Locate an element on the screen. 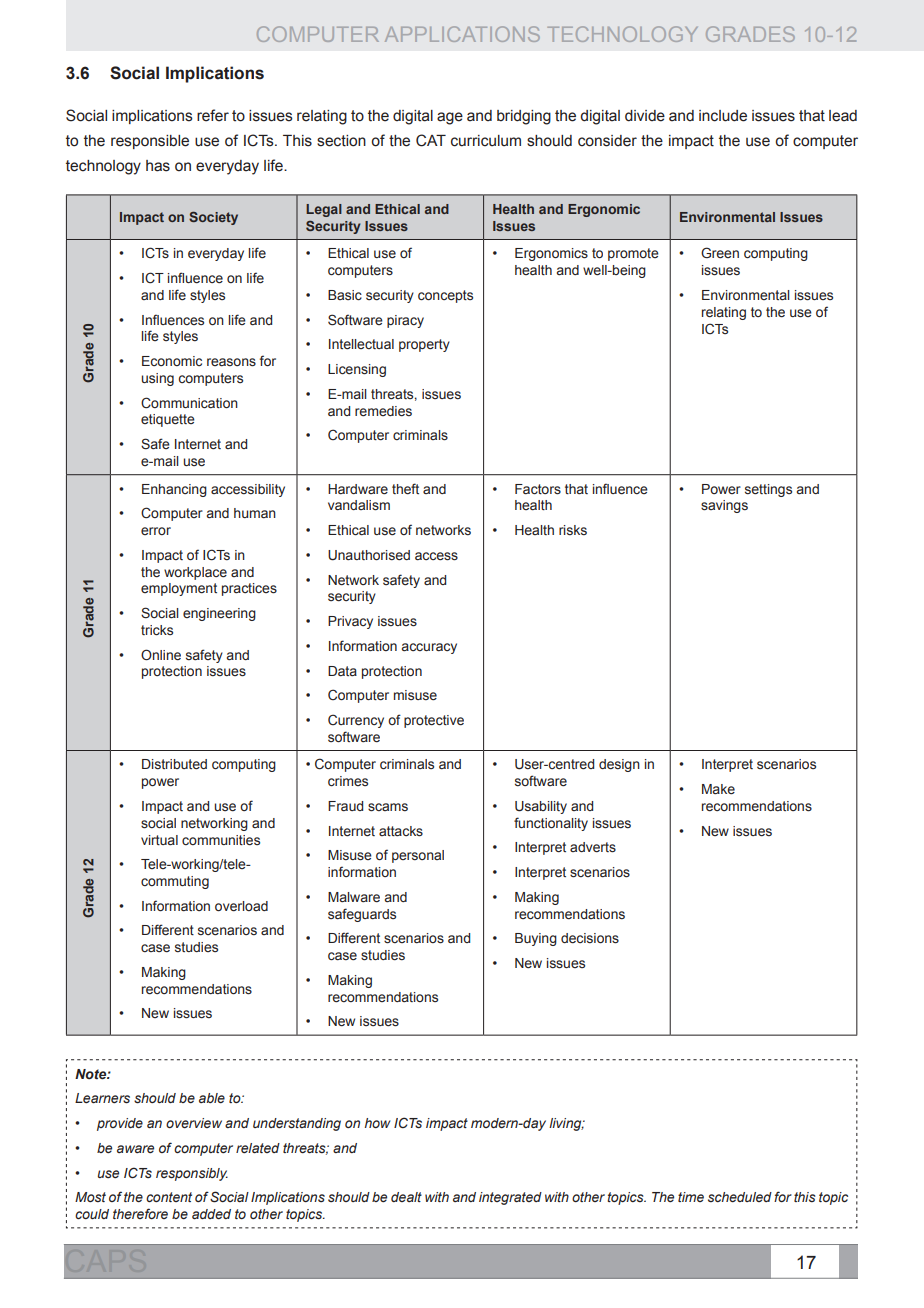 This screenshot has height=1308, width=924. Buying is located at coordinates (536, 939).
